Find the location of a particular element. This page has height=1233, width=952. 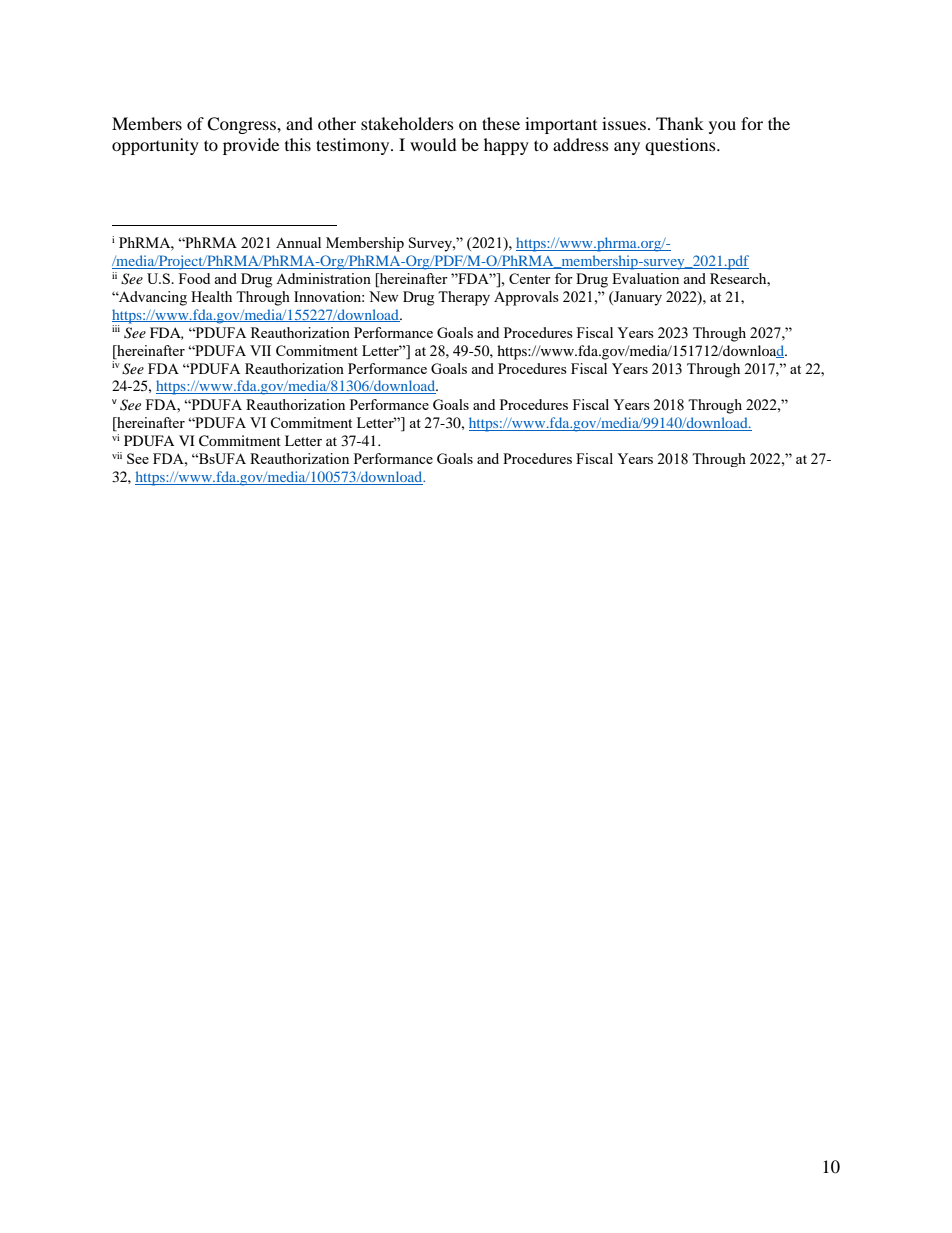

Food is located at coordinates (194, 278).
